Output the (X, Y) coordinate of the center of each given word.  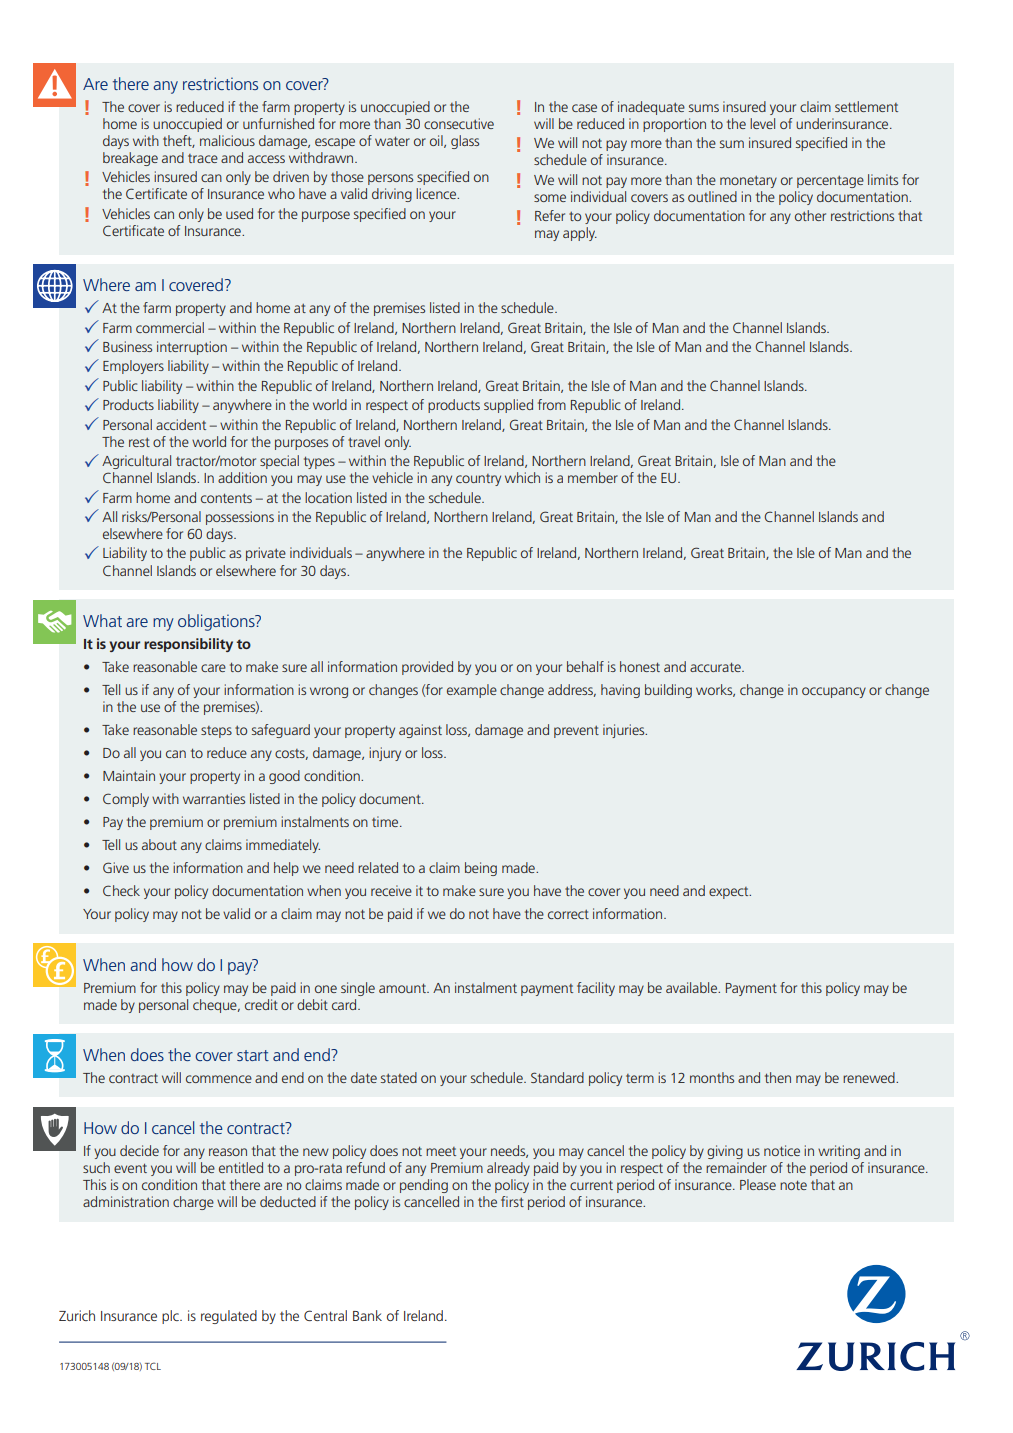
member (593, 477)
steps (216, 732)
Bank (367, 1315)
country (478, 480)
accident (181, 424)
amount (403, 988)
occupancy (834, 692)
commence (219, 1079)
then (778, 1077)
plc (171, 1317)
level (762, 123)
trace (203, 158)
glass (465, 142)
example (472, 691)
